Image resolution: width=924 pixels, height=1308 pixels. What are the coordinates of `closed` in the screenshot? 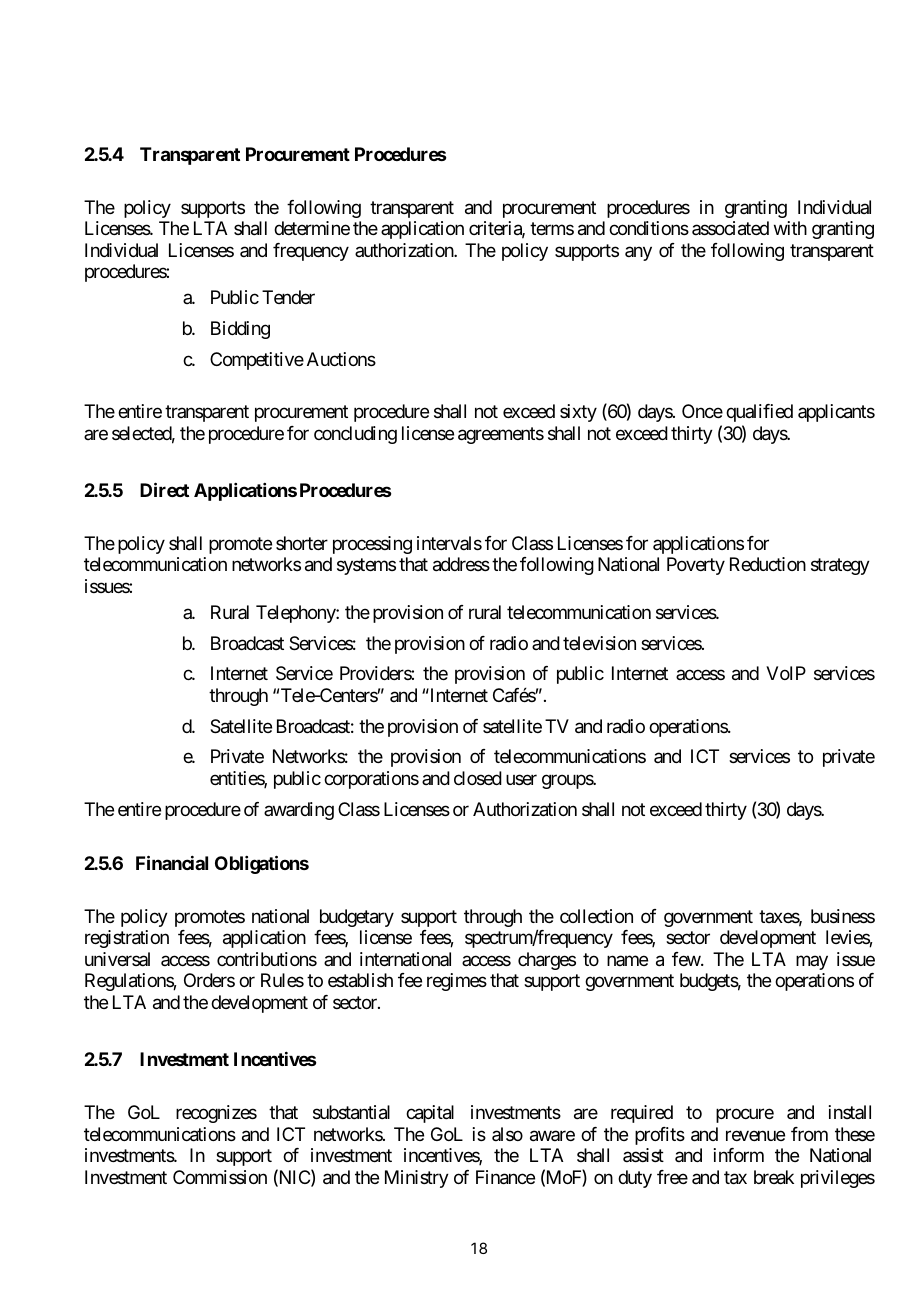 It's located at (478, 778).
